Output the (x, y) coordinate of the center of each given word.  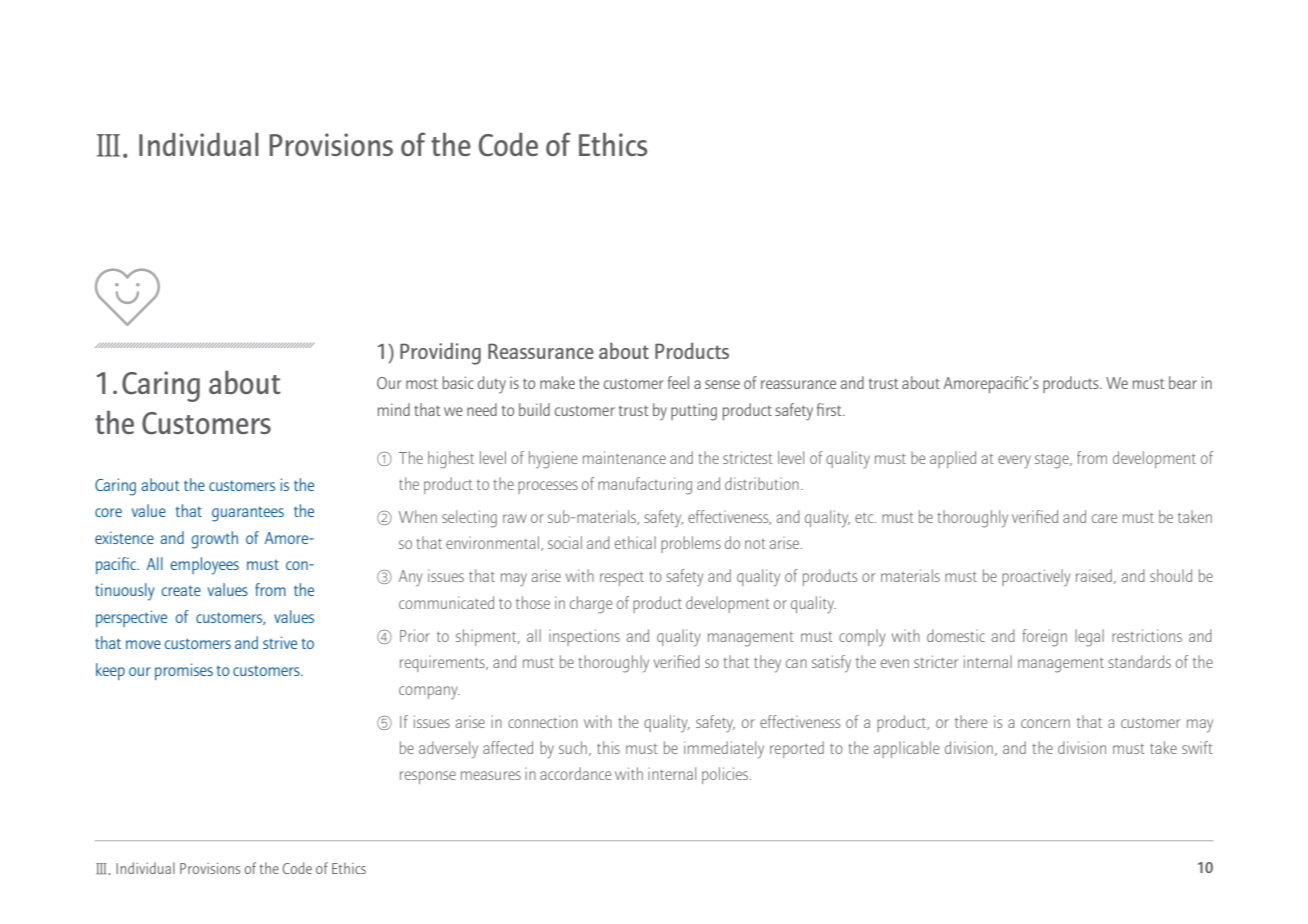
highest (451, 460)
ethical (635, 542)
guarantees (248, 514)
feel (678, 382)
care (1105, 518)
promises (184, 671)
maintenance (624, 457)
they (767, 664)
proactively (1036, 577)
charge (591, 605)
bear (1183, 382)
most (422, 384)
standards (1139, 661)
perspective (131, 618)
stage (1053, 461)
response (428, 777)
